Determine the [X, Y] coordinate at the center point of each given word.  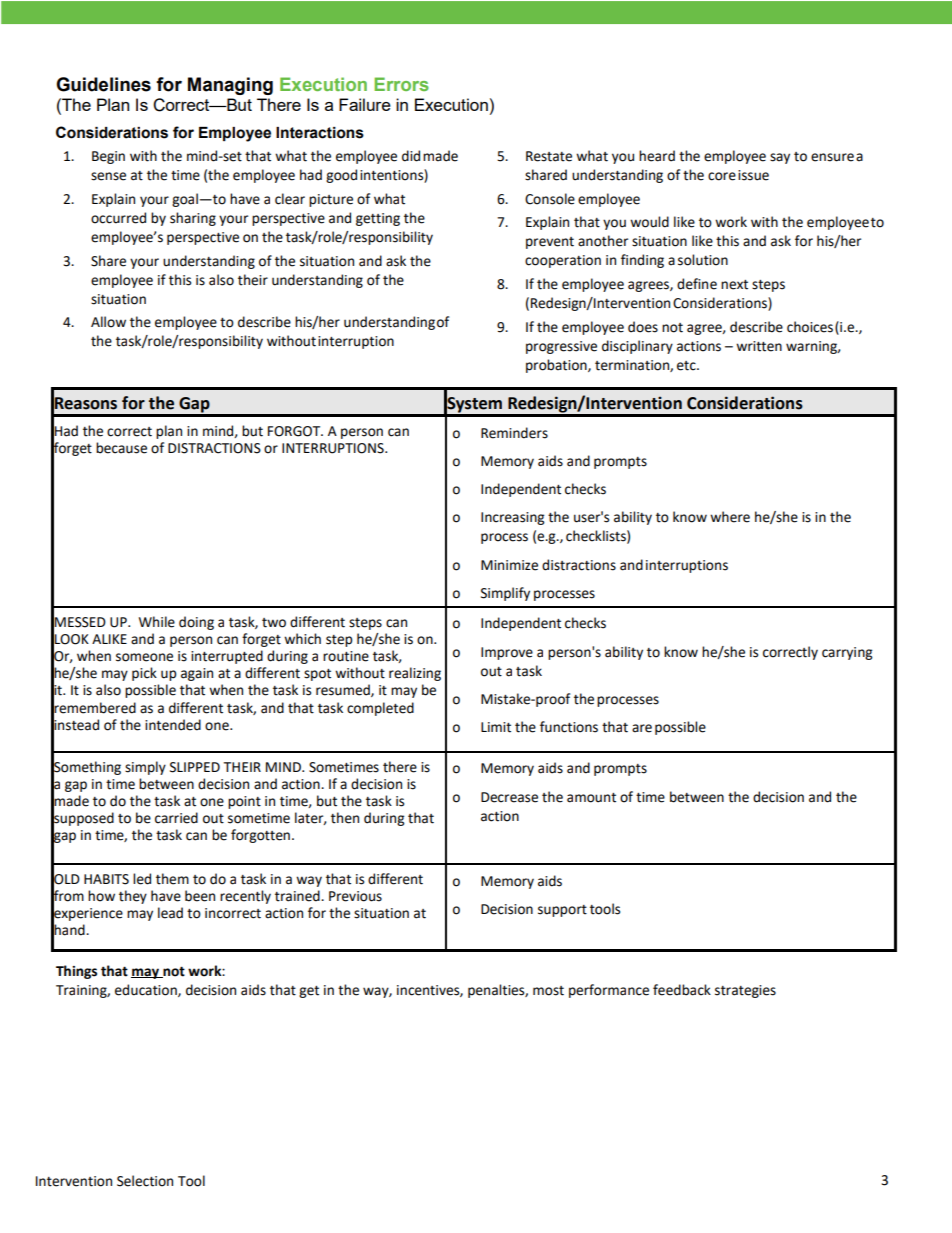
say [780, 158]
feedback [682, 990]
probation [557, 366]
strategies [745, 991]
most [548, 991]
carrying [847, 653]
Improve [507, 653]
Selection [145, 1181]
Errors [401, 84]
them [172, 879]
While [157, 622]
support [562, 911]
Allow [108, 322]
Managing [230, 86]
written [759, 346]
